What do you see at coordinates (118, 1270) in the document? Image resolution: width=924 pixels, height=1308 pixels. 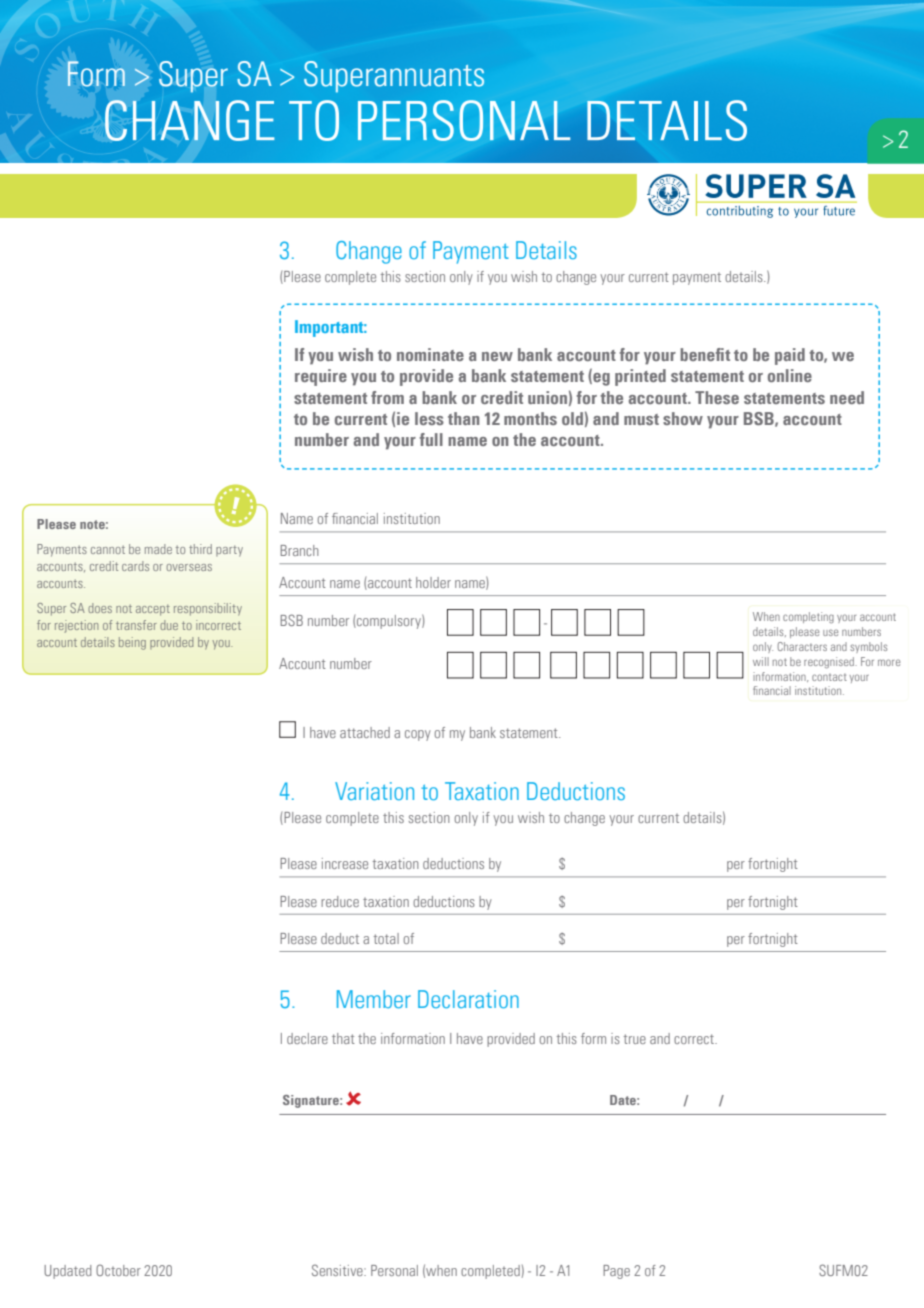 I see `October` at bounding box center [118, 1270].
